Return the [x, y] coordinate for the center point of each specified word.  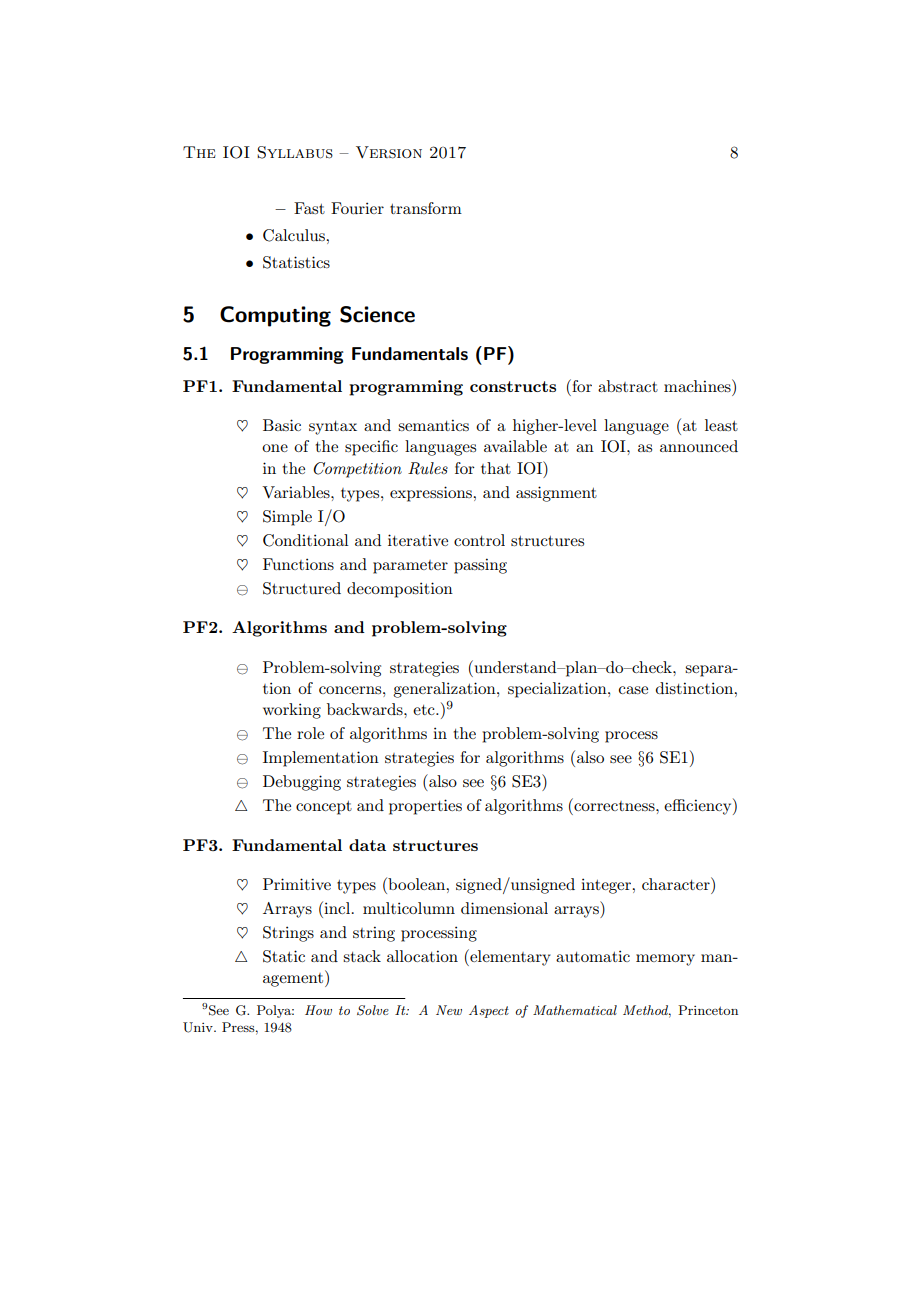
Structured [302, 588]
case [633, 690]
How [318, 1010]
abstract [628, 386]
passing [480, 566]
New [449, 1010]
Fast [309, 208]
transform [426, 208]
